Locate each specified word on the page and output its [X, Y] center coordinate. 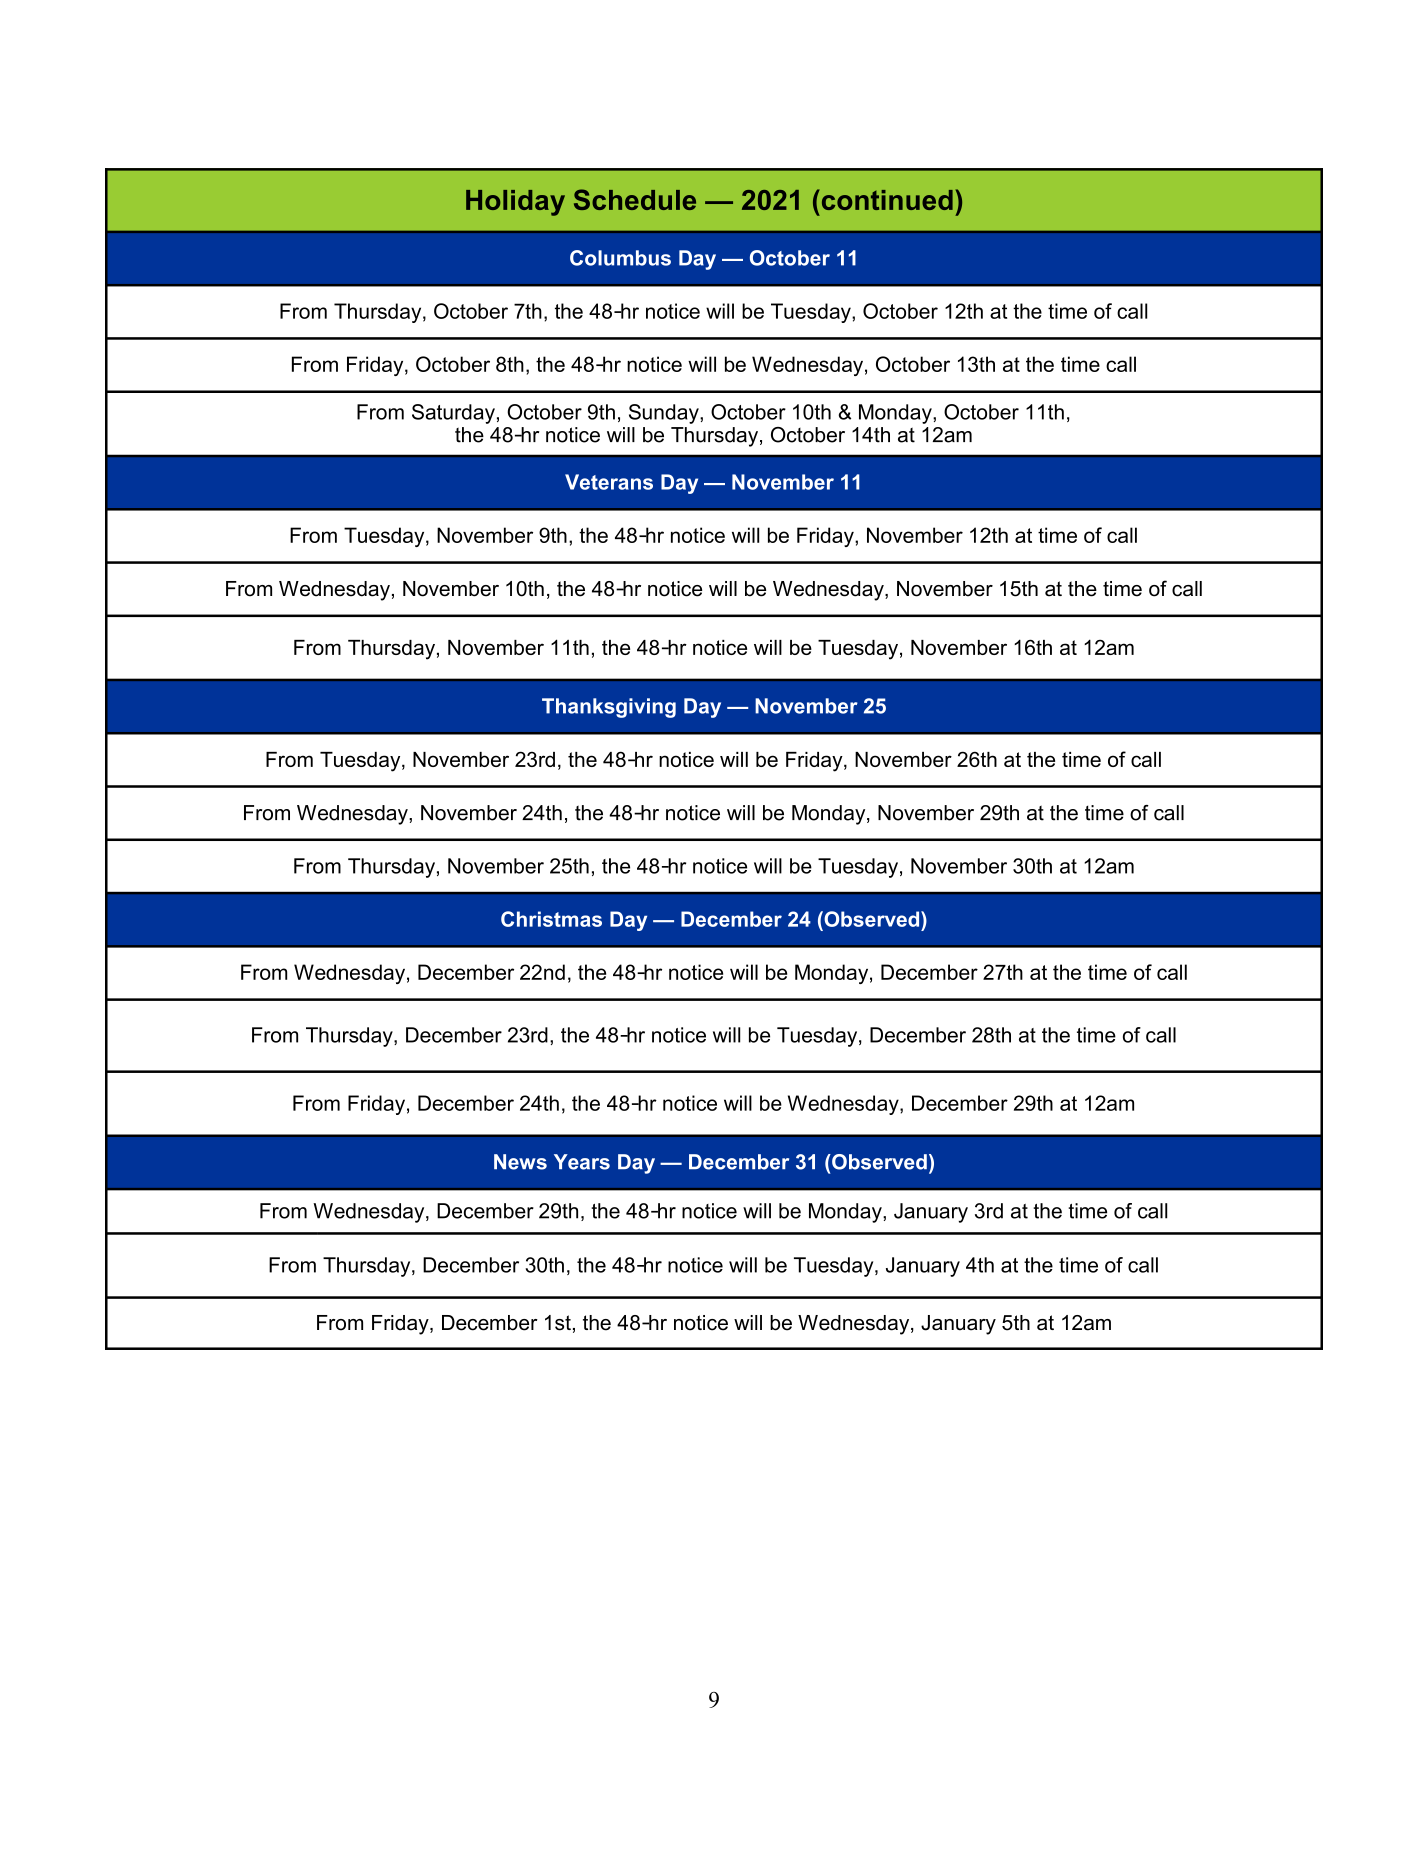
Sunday [665, 414]
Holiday [515, 203]
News [520, 1162]
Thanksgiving [609, 708]
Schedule [635, 199]
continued [886, 199]
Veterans [609, 482]
